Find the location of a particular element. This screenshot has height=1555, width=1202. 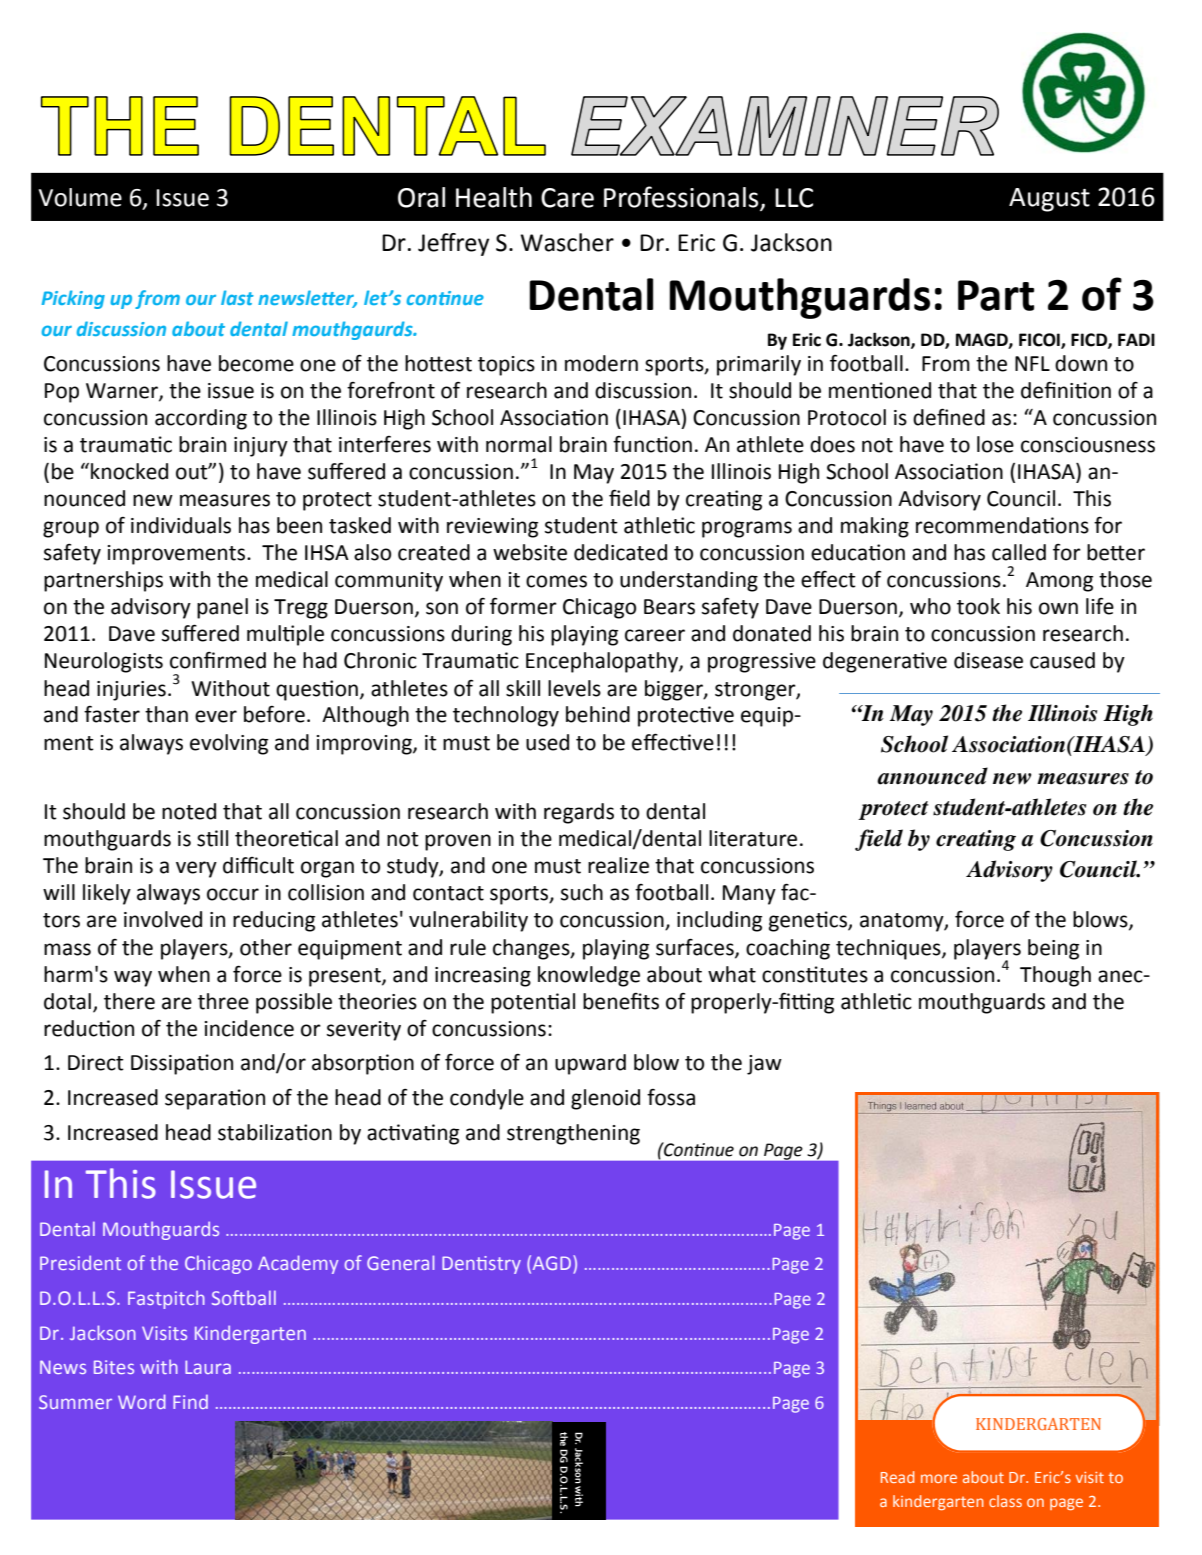

disease is located at coordinates (988, 660).
